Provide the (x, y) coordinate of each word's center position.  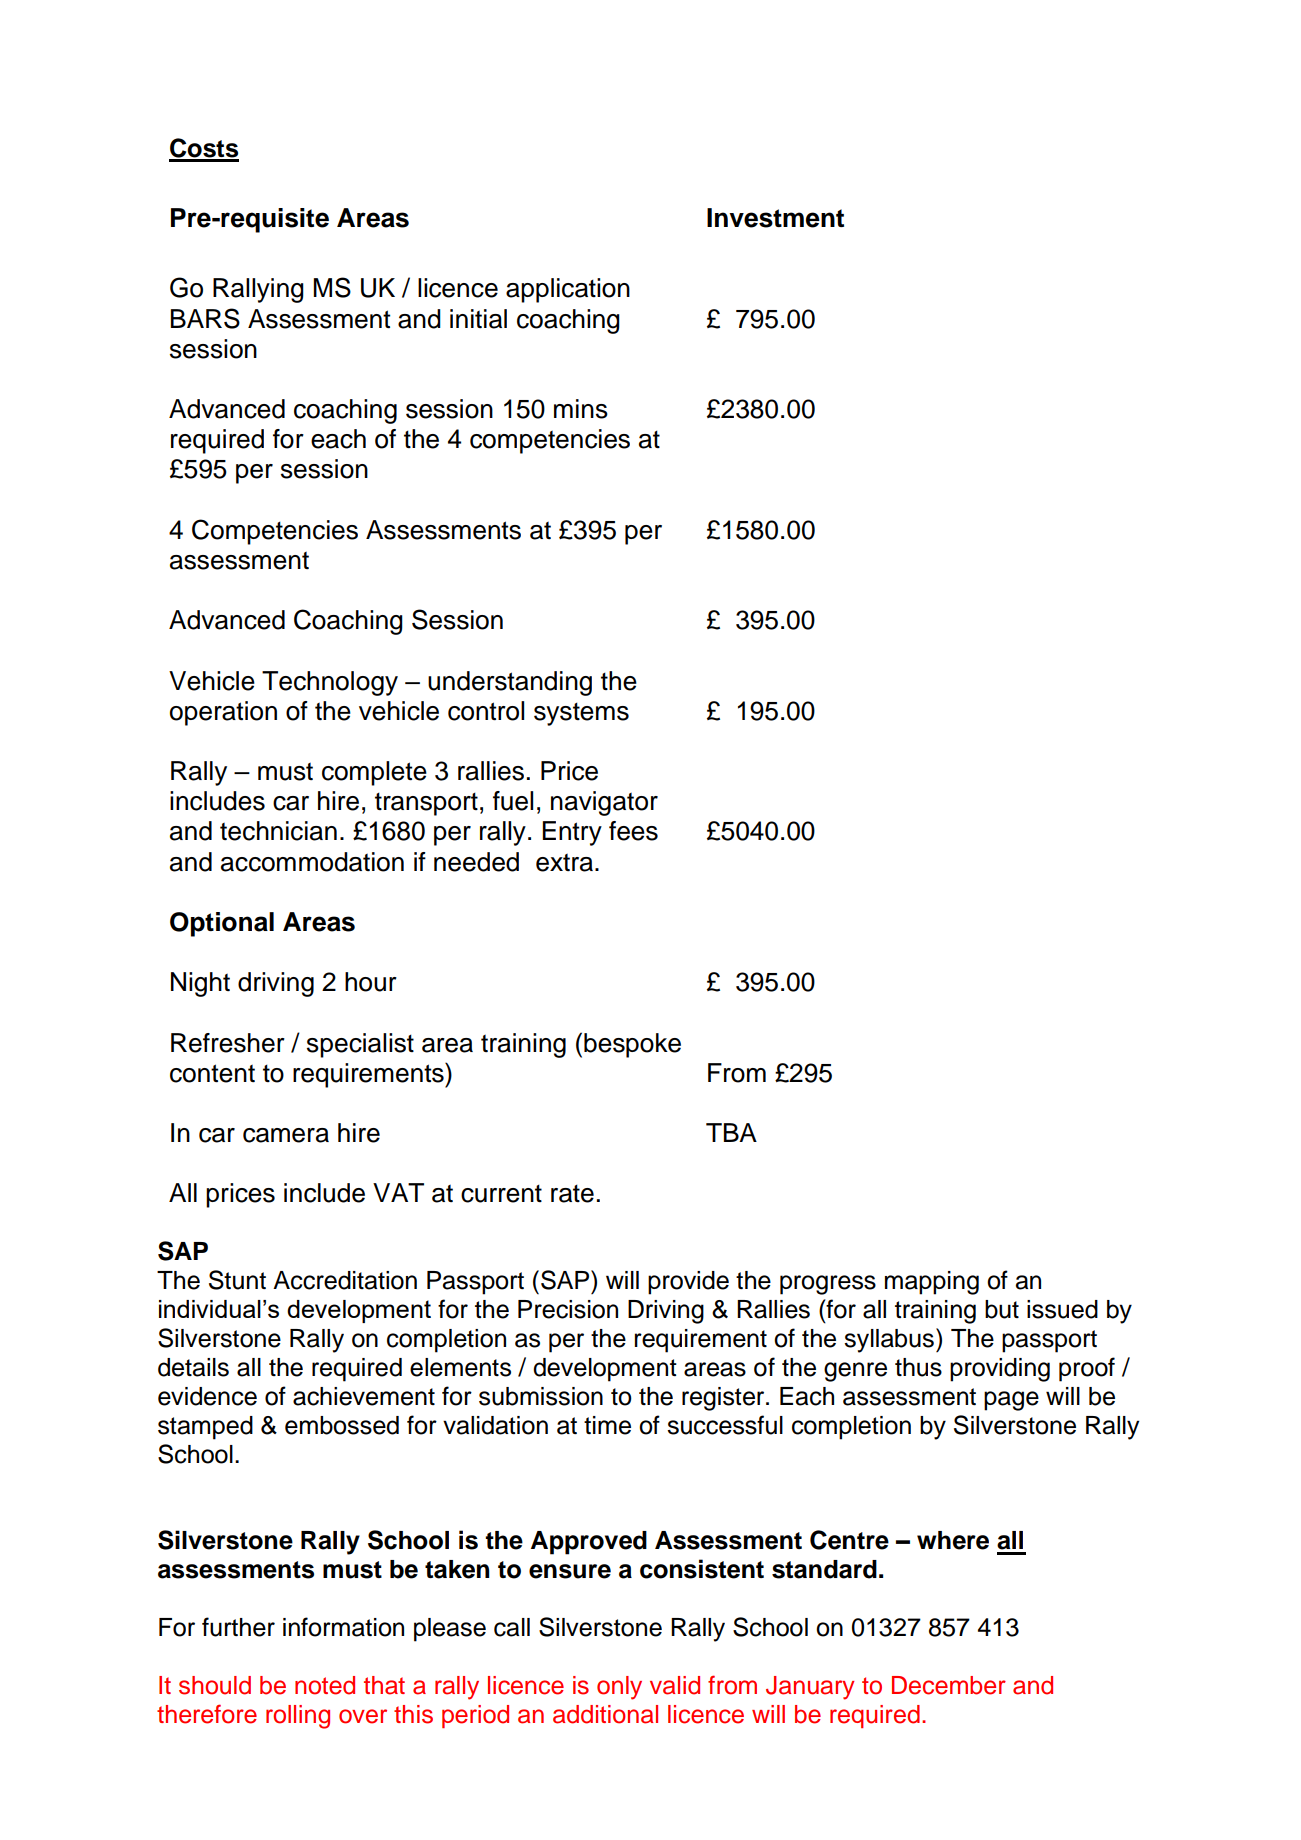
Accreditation (345, 1280)
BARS (205, 318)
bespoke (632, 1045)
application (568, 290)
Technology (330, 683)
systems (581, 714)
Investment (775, 218)
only (619, 1688)
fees (633, 831)
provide (688, 1283)
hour (371, 982)
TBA (731, 1132)
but (1002, 1309)
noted (325, 1685)
